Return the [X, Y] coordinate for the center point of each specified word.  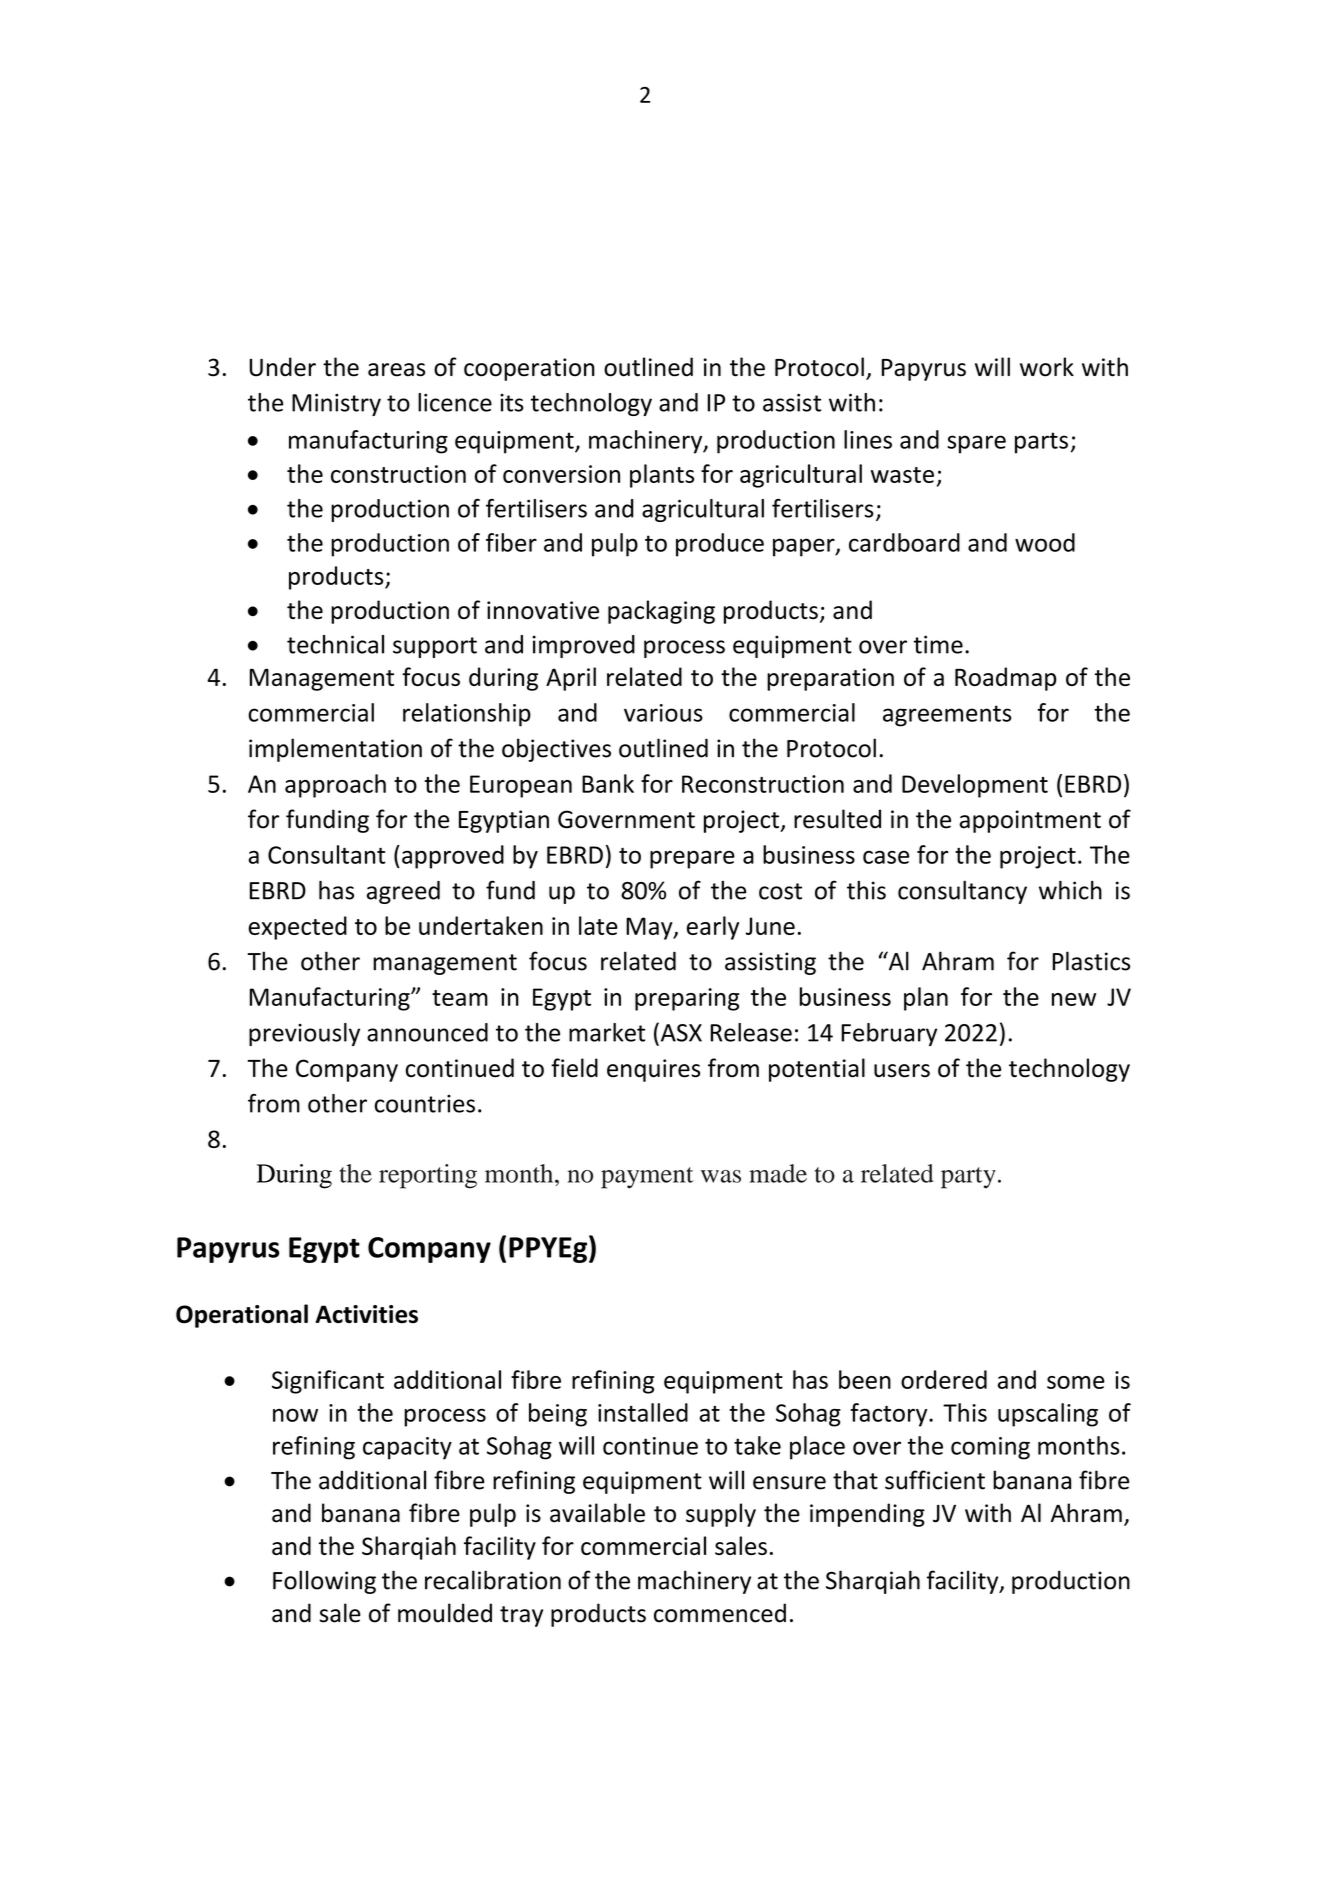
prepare [692, 860]
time [938, 644]
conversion [561, 474]
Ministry [336, 404]
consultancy [962, 892]
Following [324, 1582]
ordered [944, 1379]
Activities [366, 1314]
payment [647, 1178]
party [968, 1178]
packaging [661, 612]
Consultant [326, 854]
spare [976, 444]
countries [425, 1104]
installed [643, 1412]
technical [335, 644]
